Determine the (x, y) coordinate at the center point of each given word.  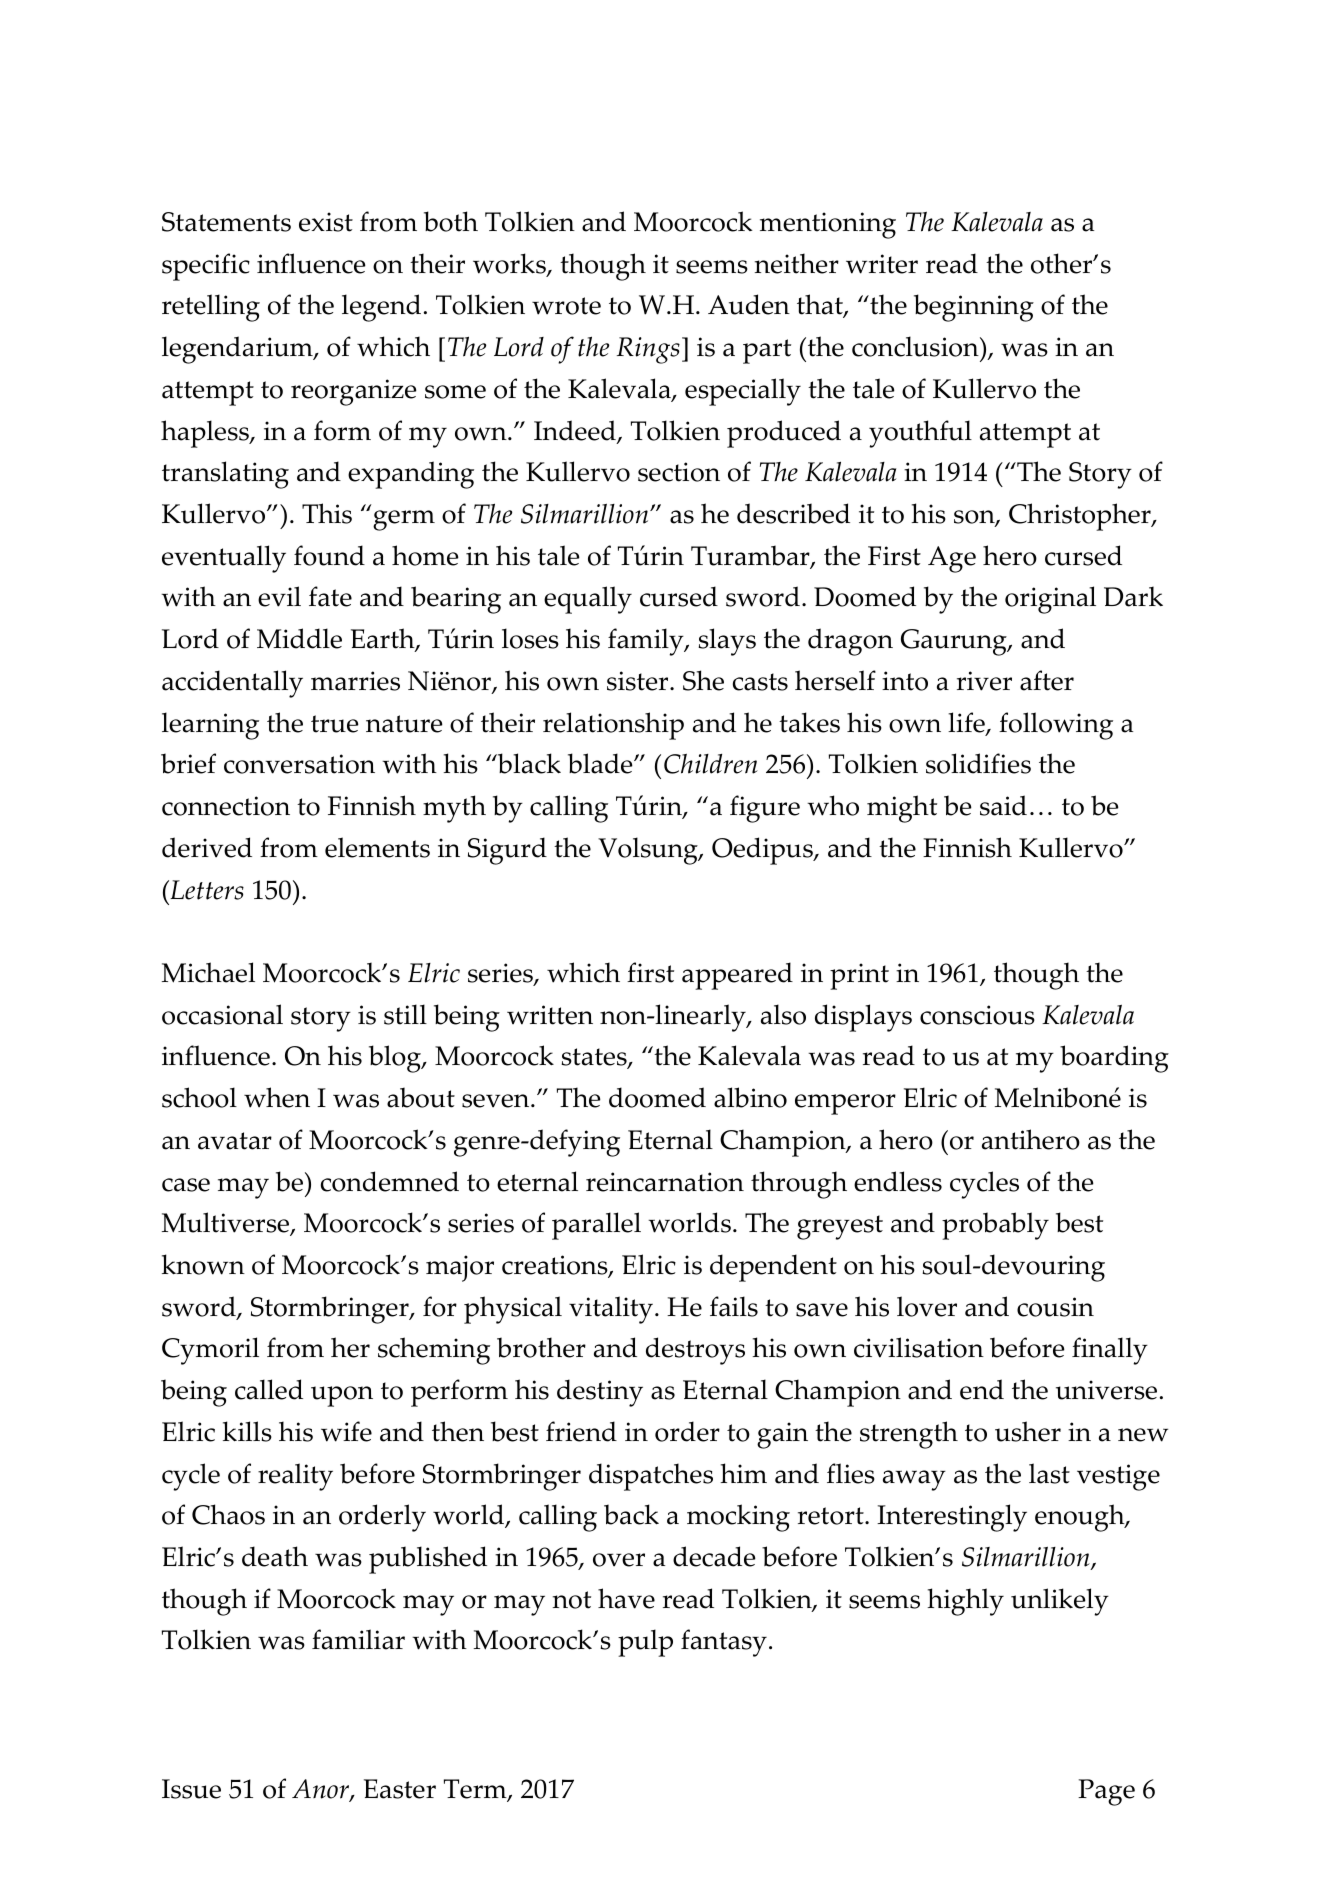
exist (326, 222)
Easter (400, 1789)
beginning (974, 308)
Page (1106, 1792)
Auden (749, 304)
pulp (645, 1643)
